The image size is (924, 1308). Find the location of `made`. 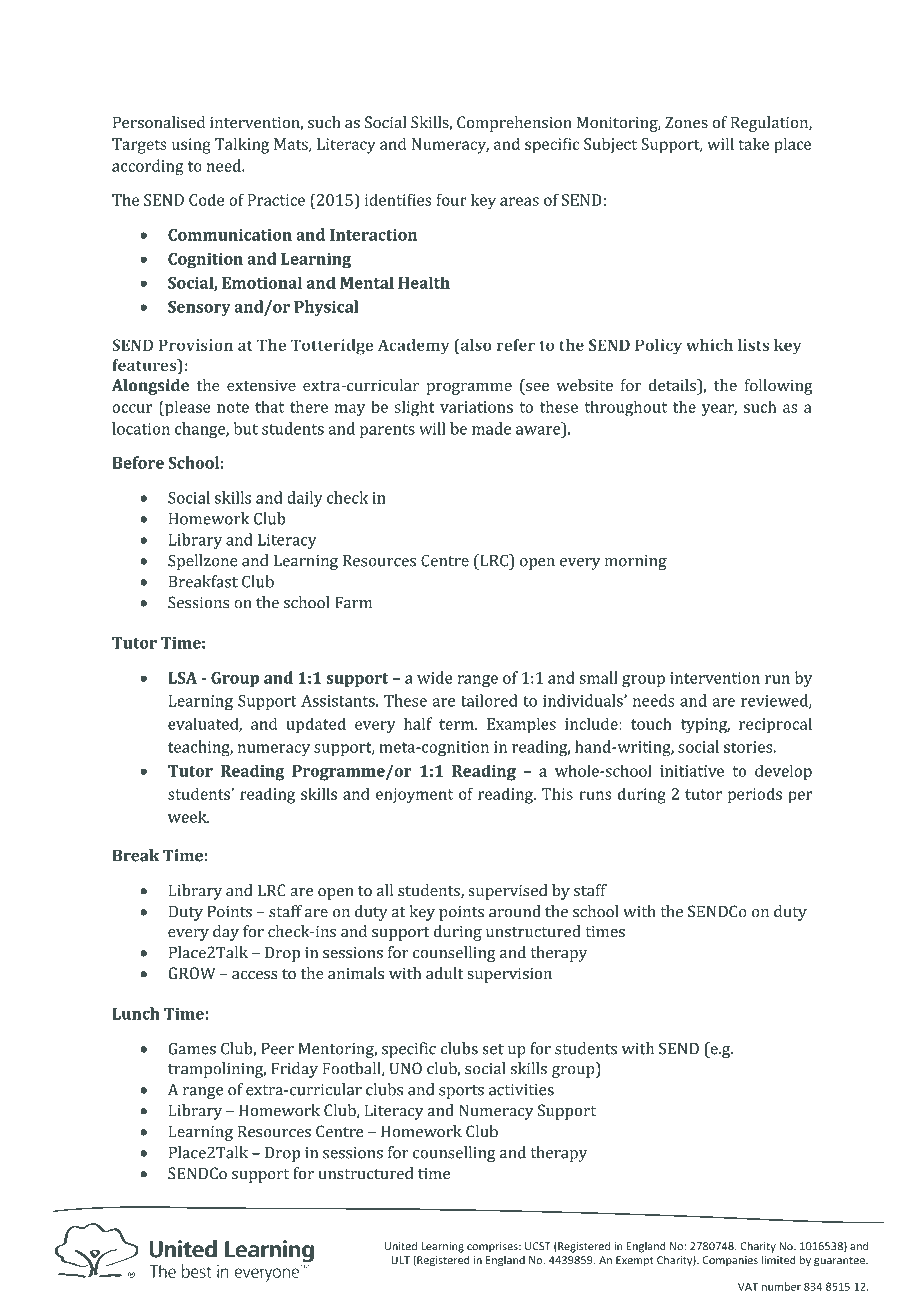

made is located at coordinates (491, 428).
